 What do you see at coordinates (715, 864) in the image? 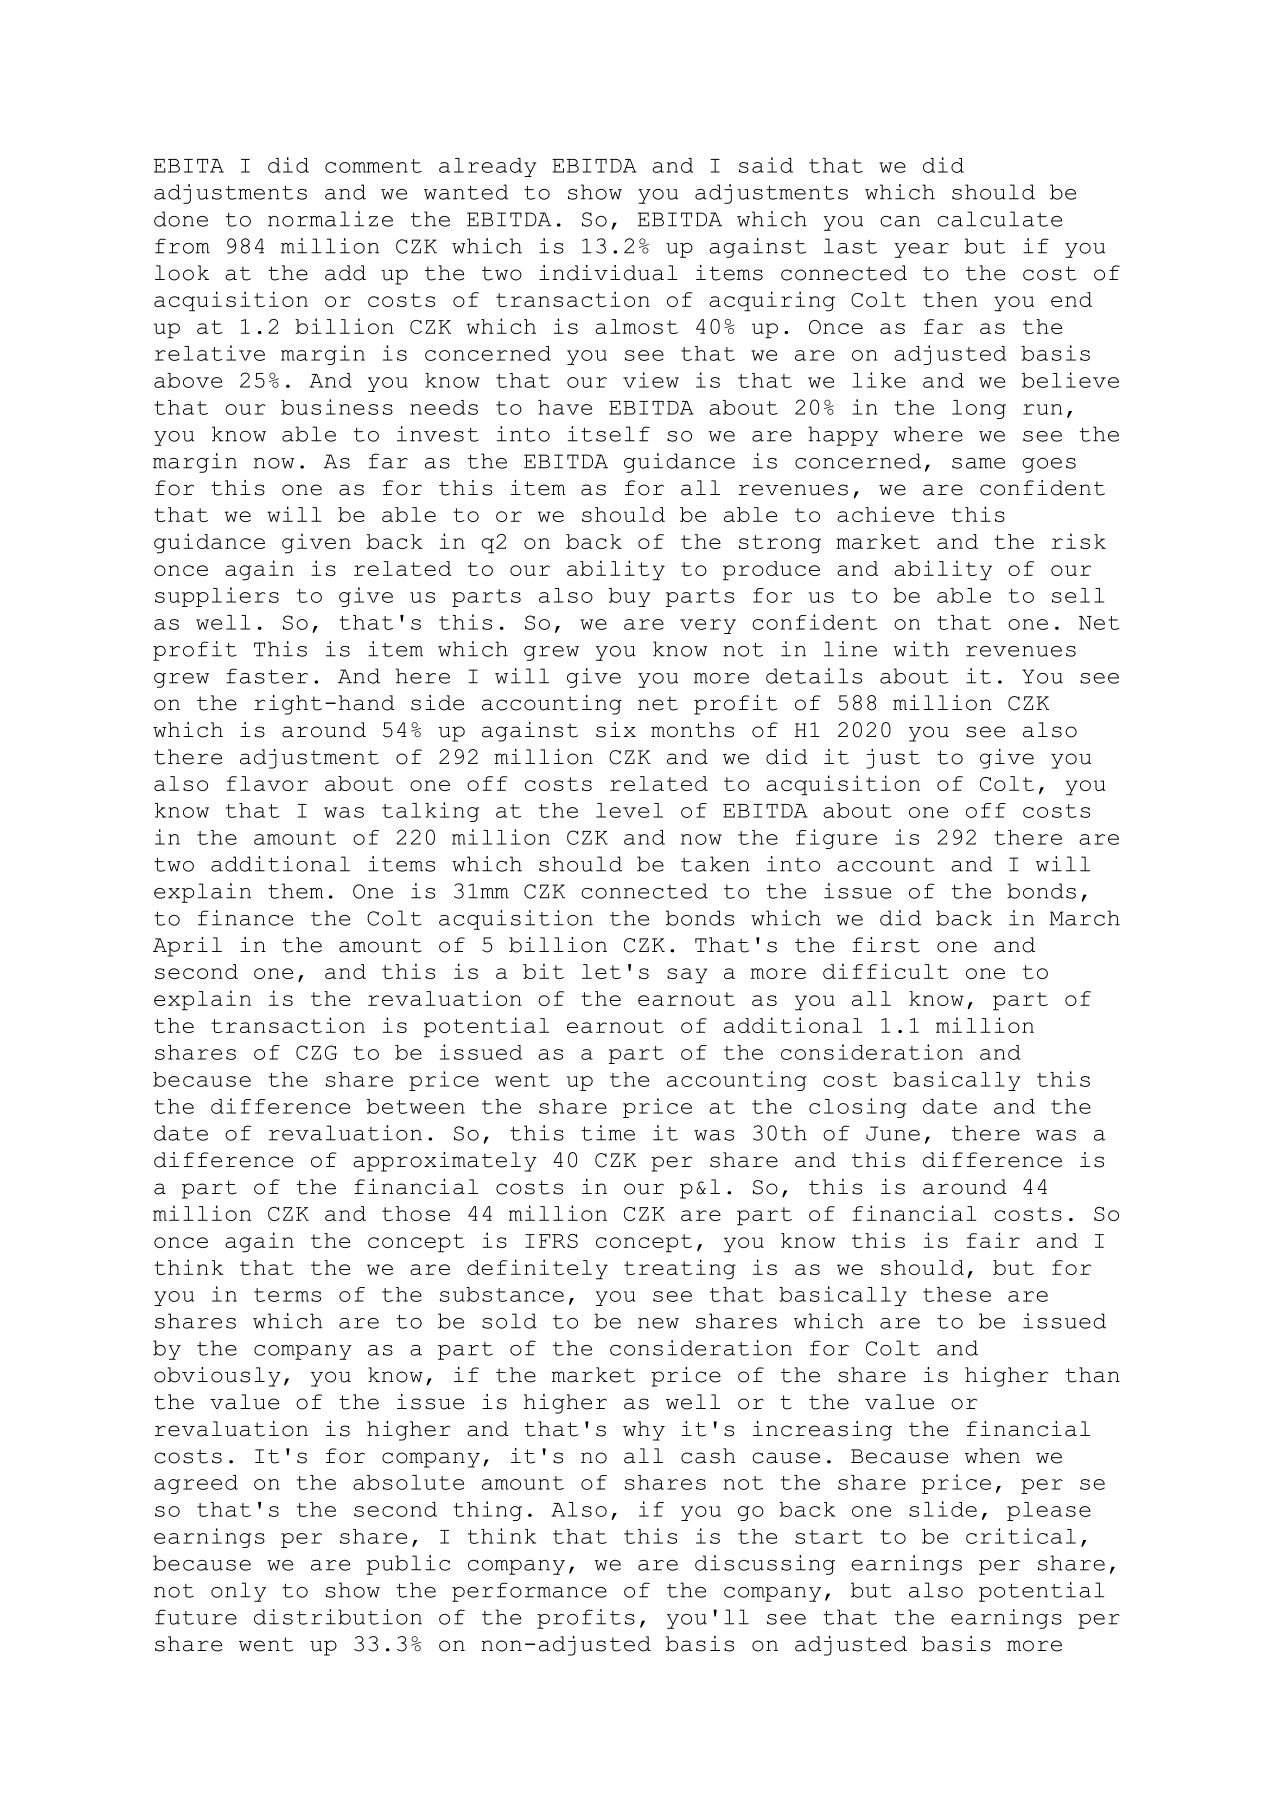
I see `taken` at bounding box center [715, 864].
